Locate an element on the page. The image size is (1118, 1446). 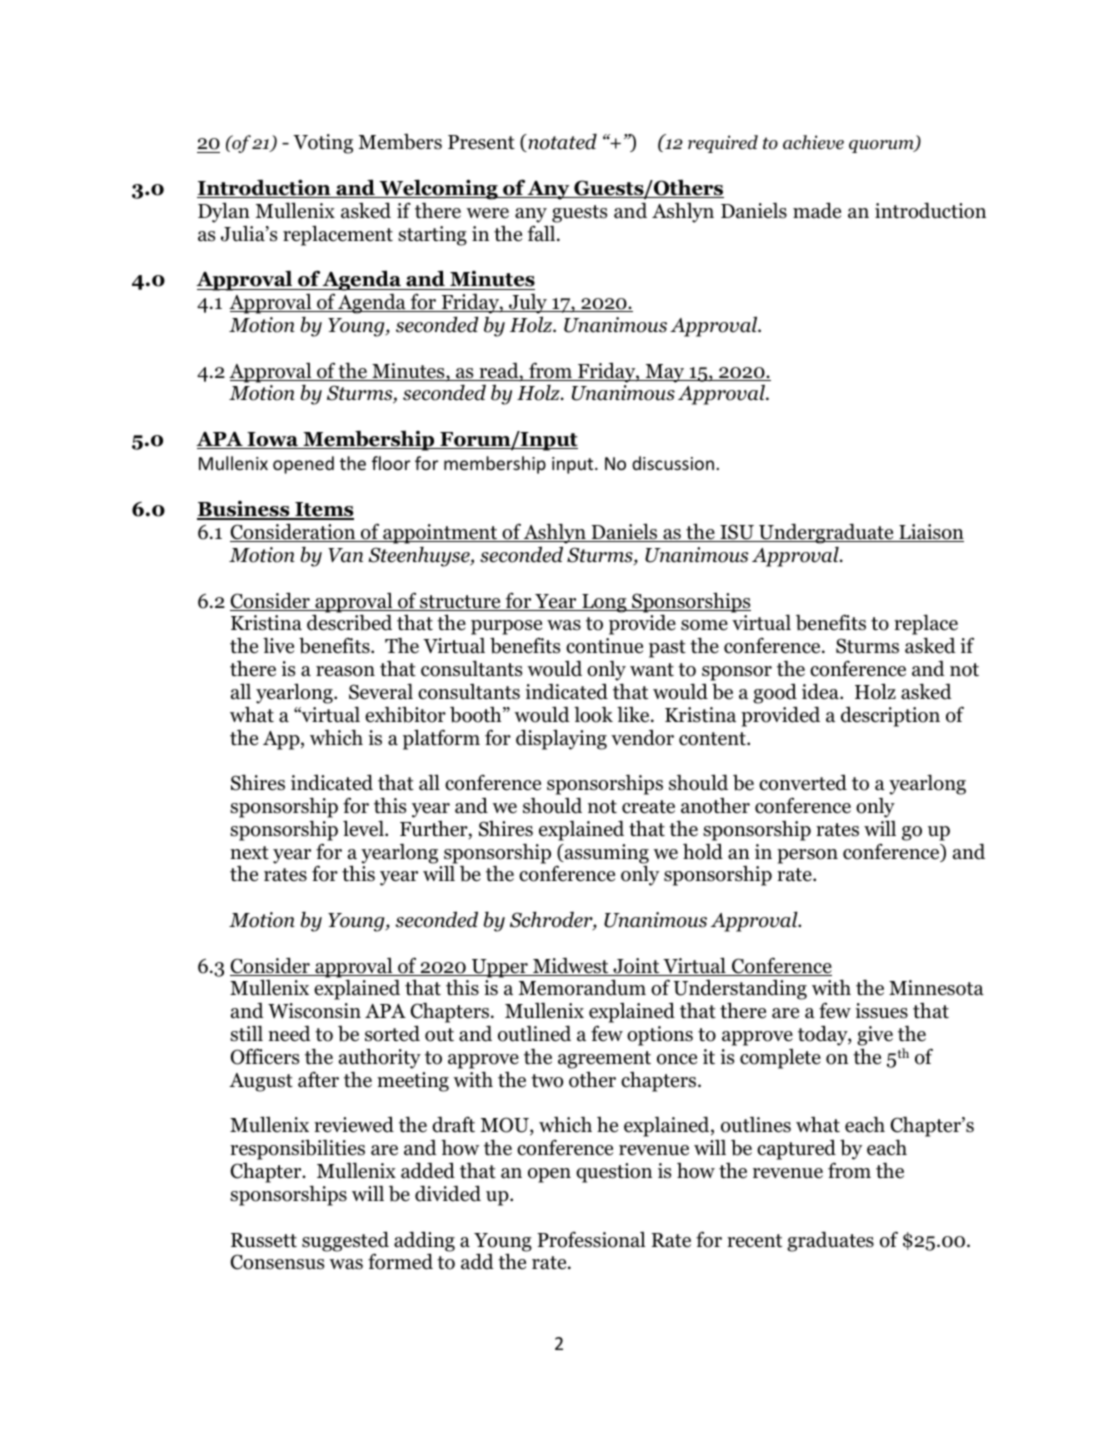
quorum is located at coordinates (882, 146).
